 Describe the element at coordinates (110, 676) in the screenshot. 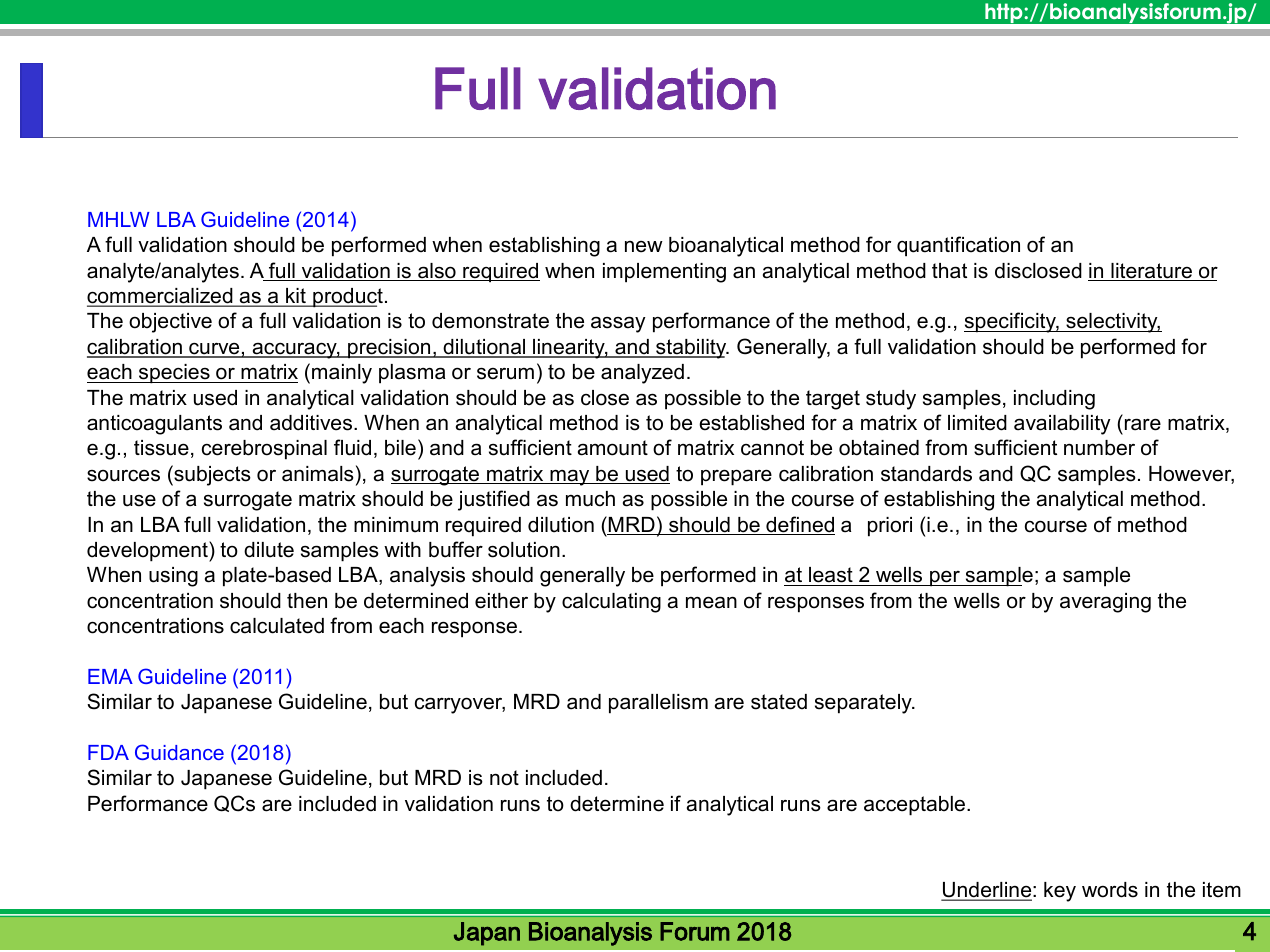

I see `EMA` at that location.
